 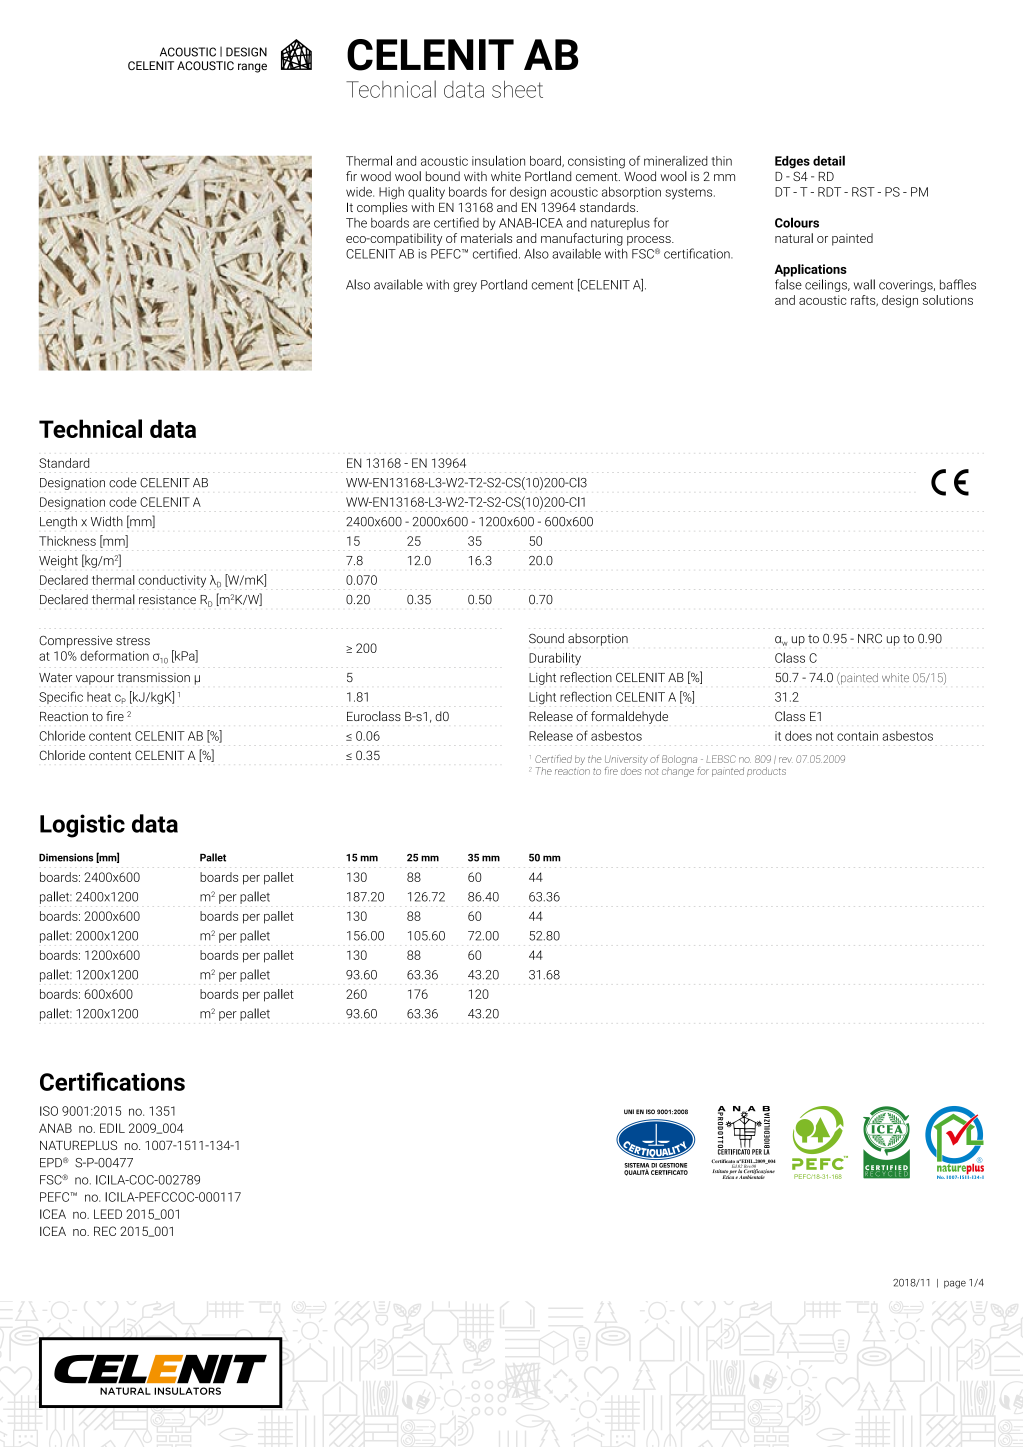 I want to click on NRC, so click(x=870, y=638).
